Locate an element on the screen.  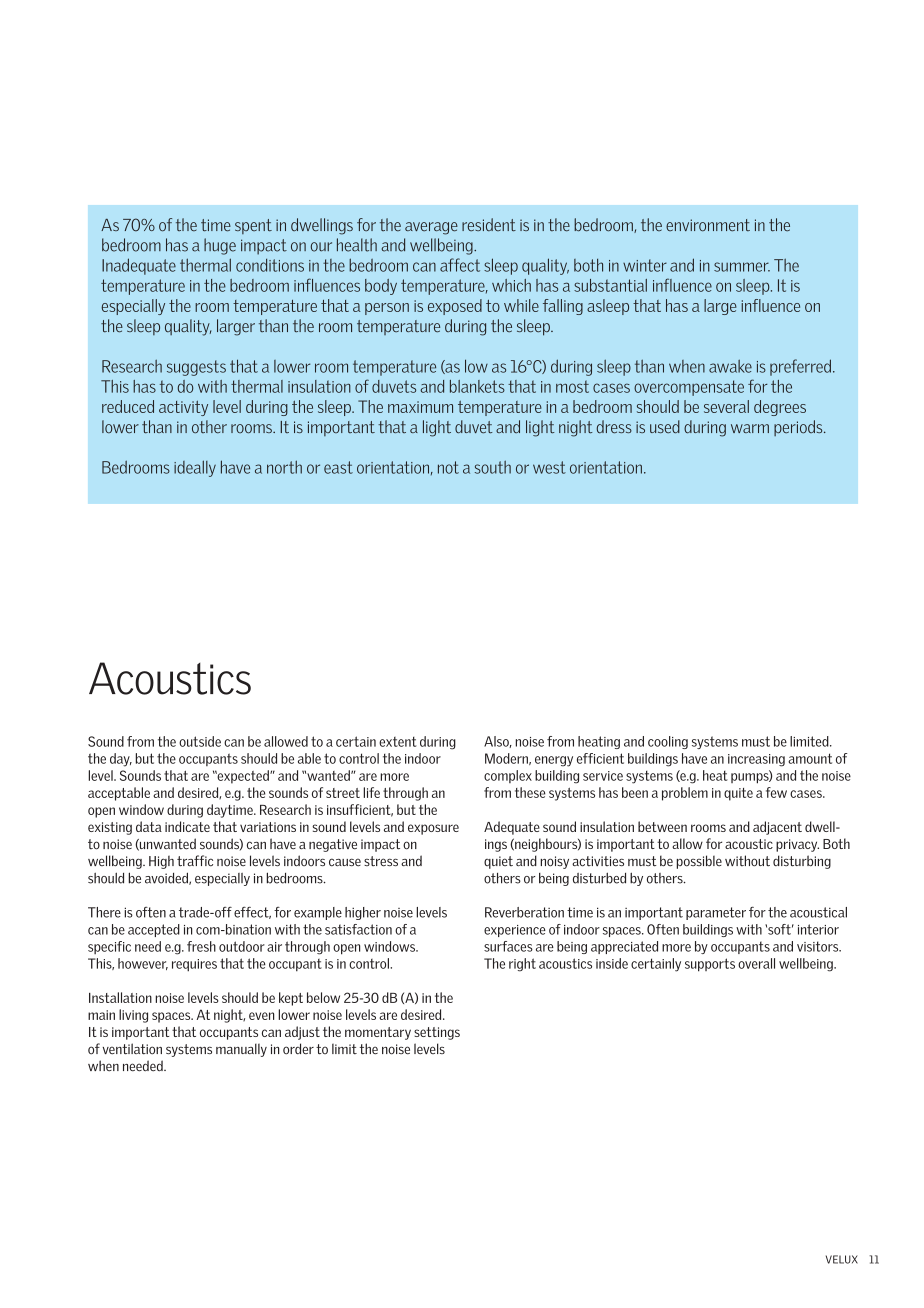
summer is located at coordinates (742, 267).
